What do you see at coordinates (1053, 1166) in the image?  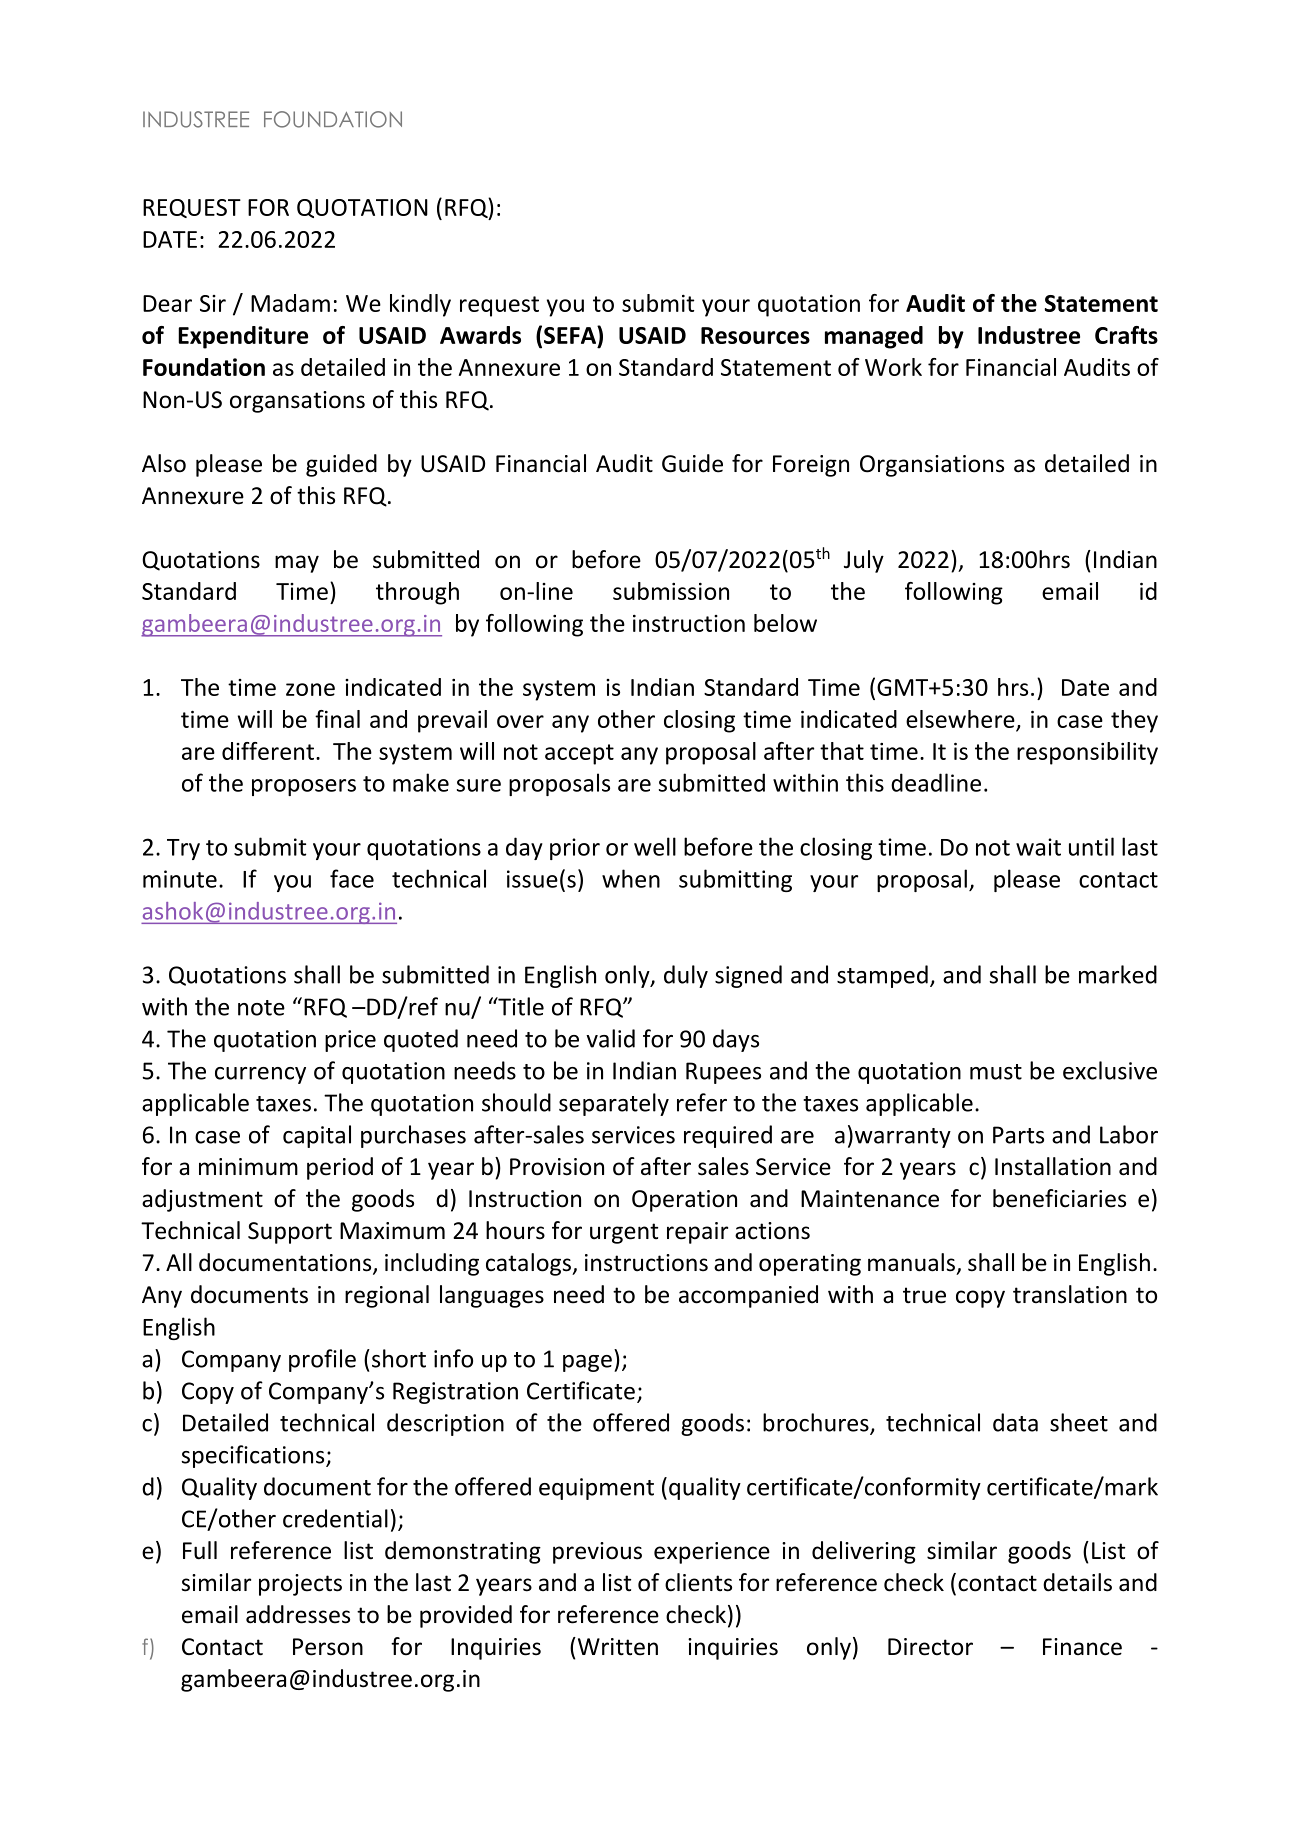 I see `Installation` at bounding box center [1053, 1166].
